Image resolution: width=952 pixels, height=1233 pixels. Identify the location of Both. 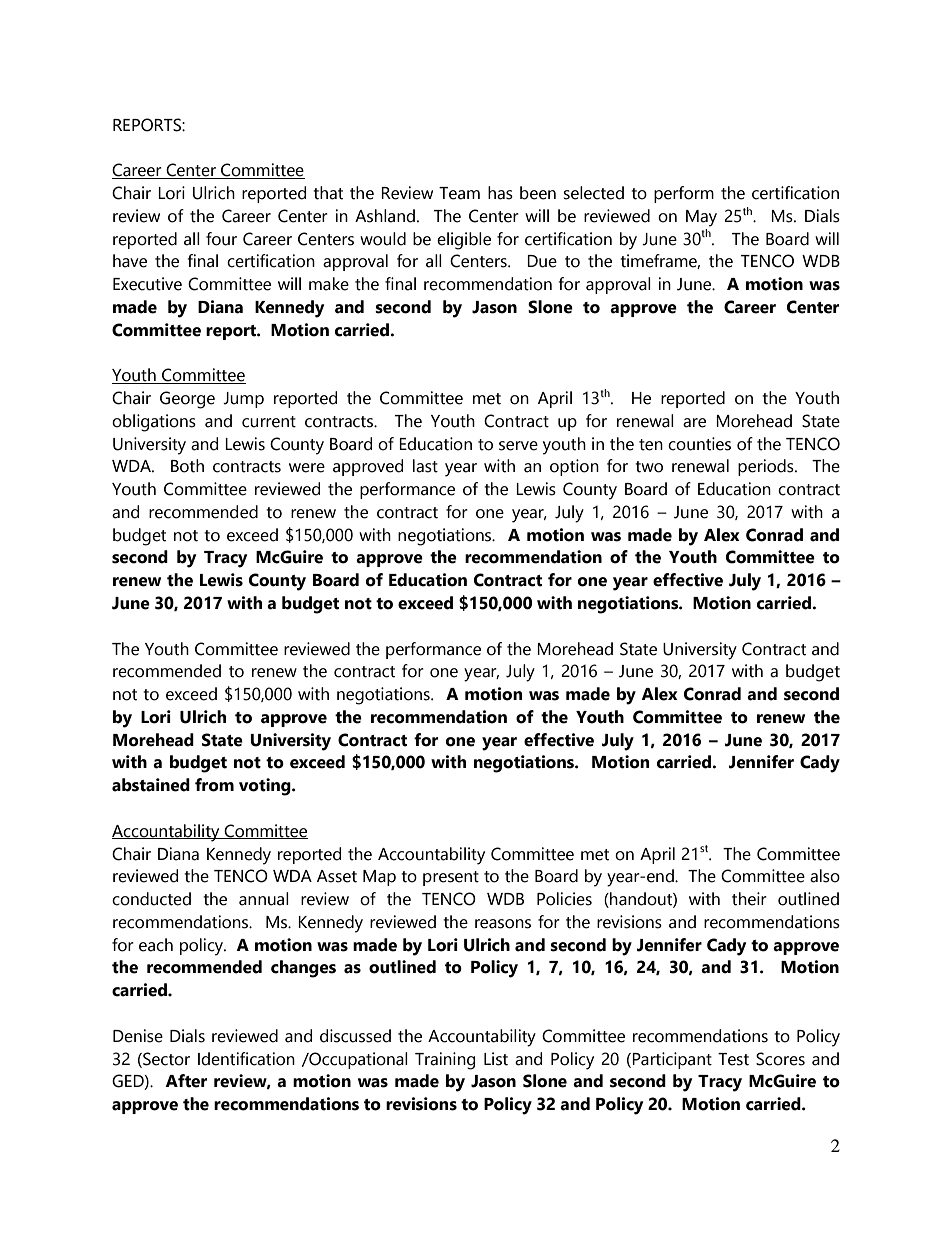
(187, 466).
